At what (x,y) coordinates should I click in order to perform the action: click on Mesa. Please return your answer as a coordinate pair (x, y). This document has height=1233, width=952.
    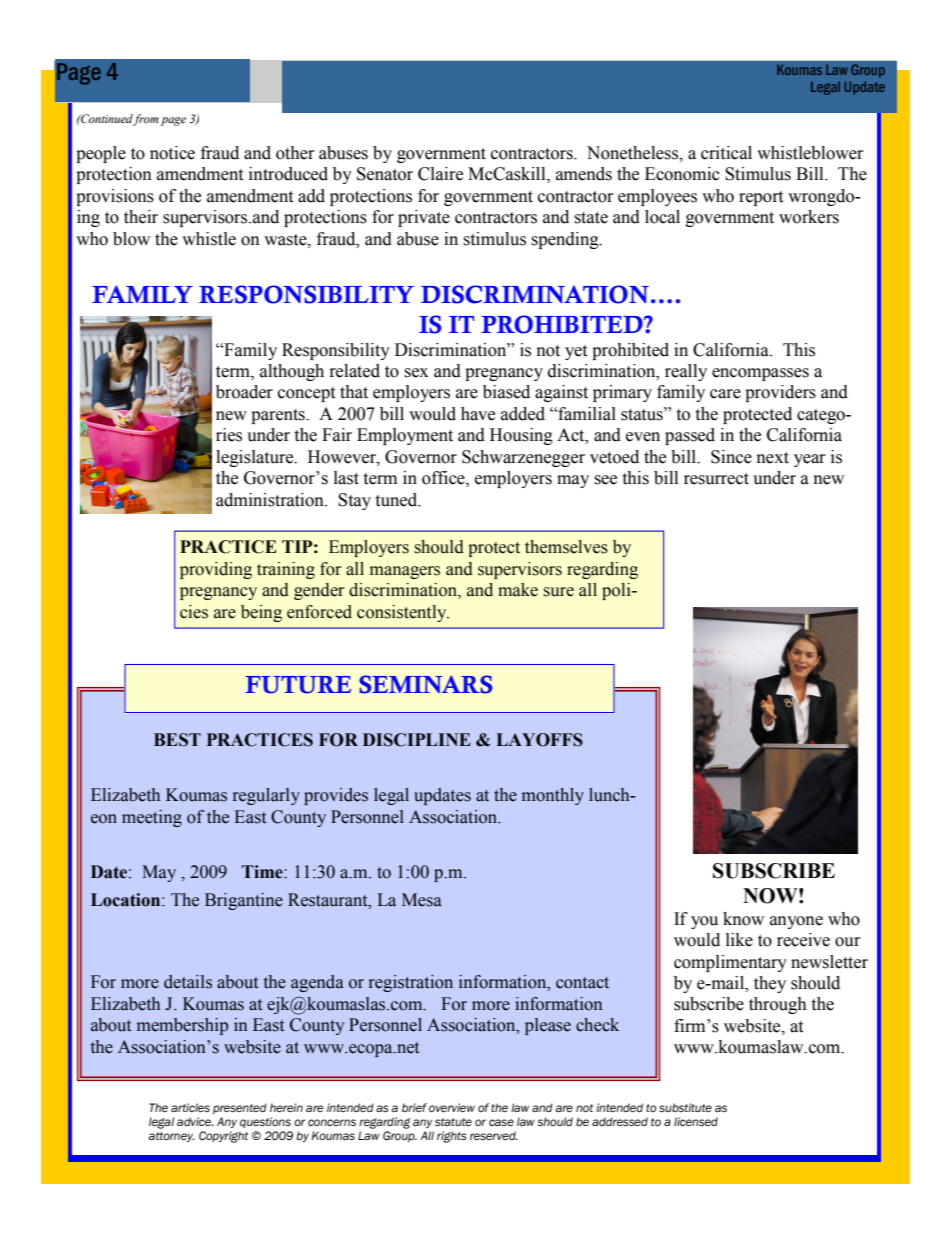
    Looking at the image, I should click on (422, 900).
